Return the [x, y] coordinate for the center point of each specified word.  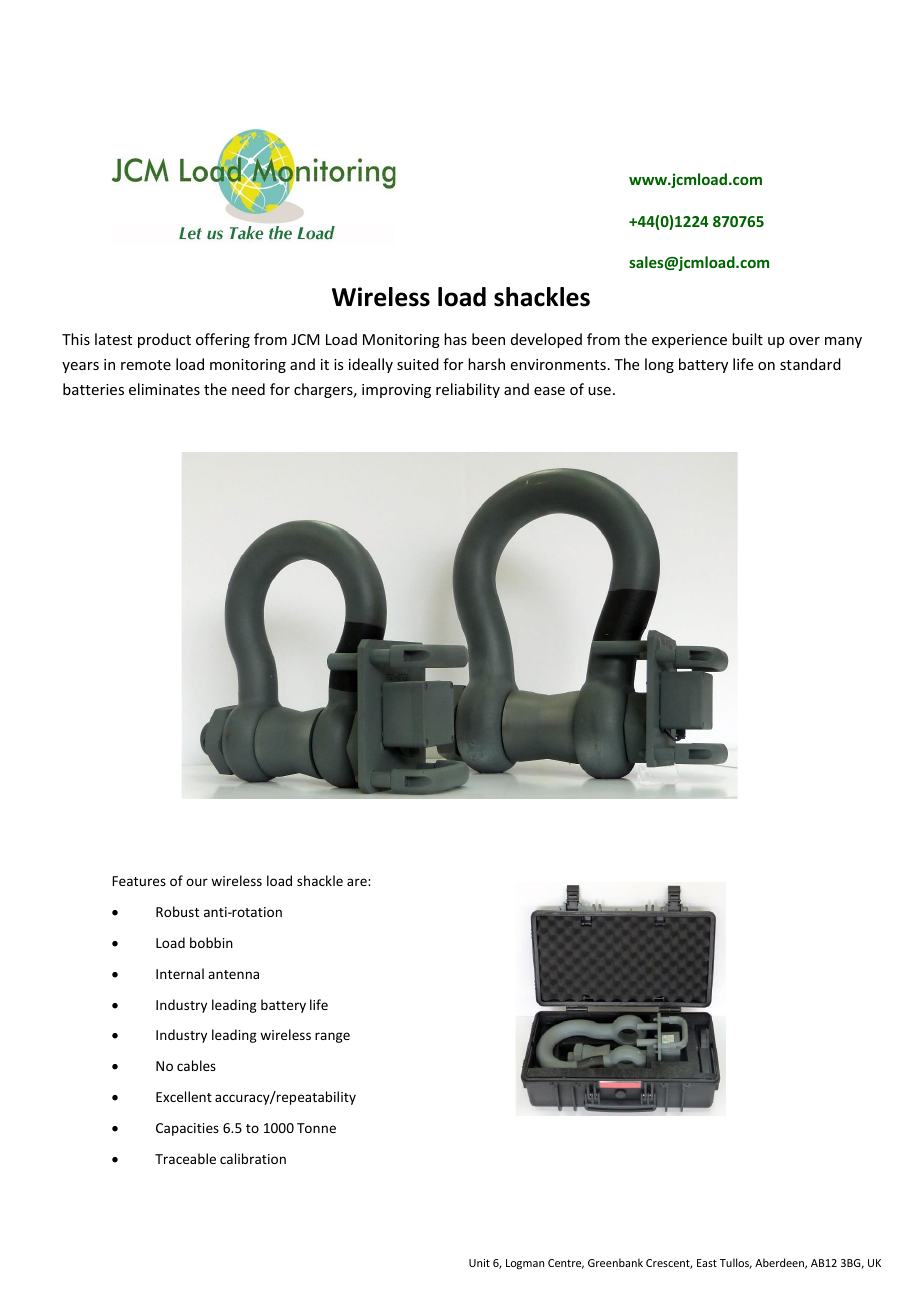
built [747, 339]
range [332, 1037]
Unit [479, 1263]
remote [146, 365]
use [599, 391]
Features [139, 881]
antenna [233, 974]
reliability [468, 390]
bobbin [211, 942]
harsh [486, 364]
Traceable [185, 1158]
